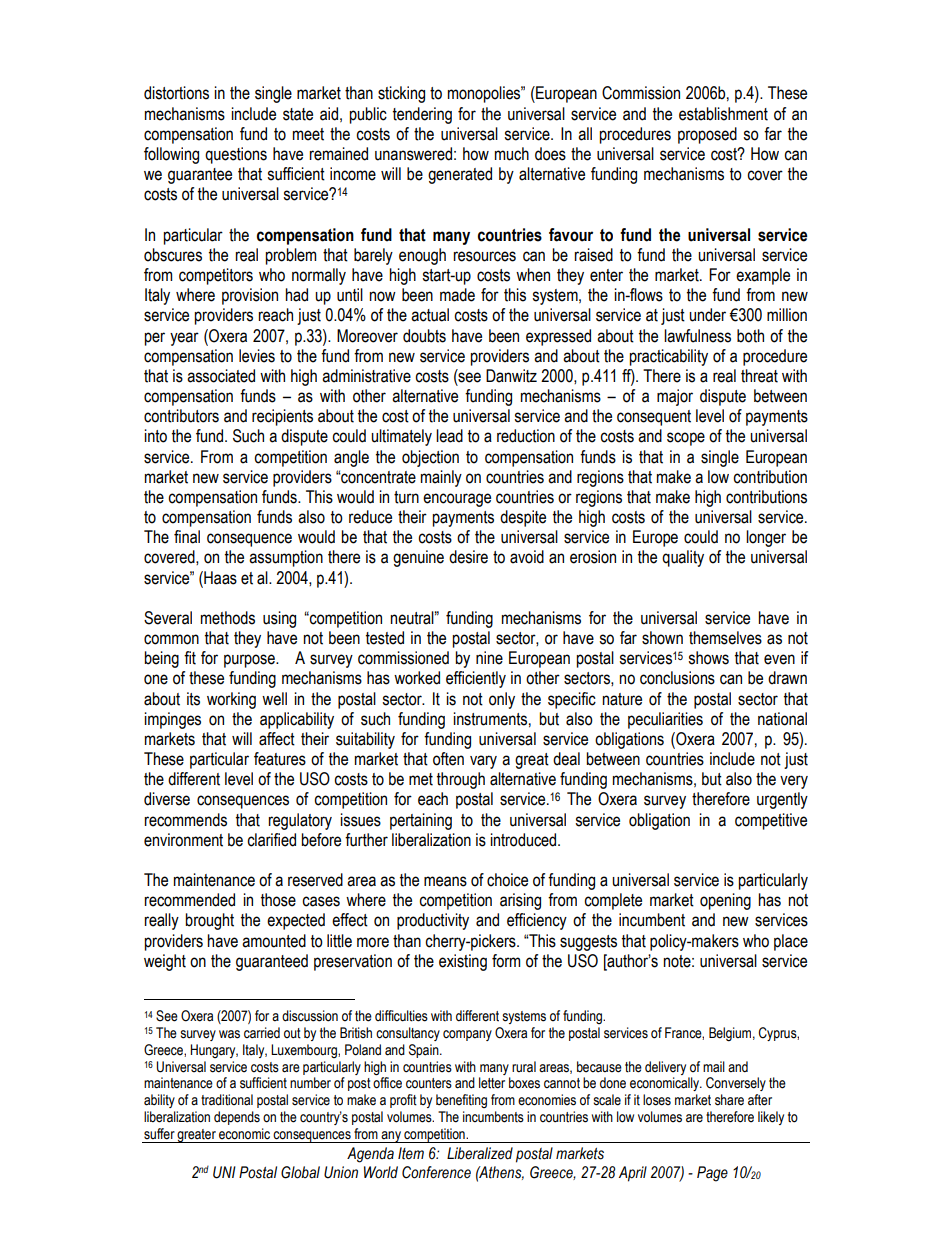 The width and height of the image is (952, 1233). Describe the element at coordinates (228, 618) in the image. I see `methods` at that location.
